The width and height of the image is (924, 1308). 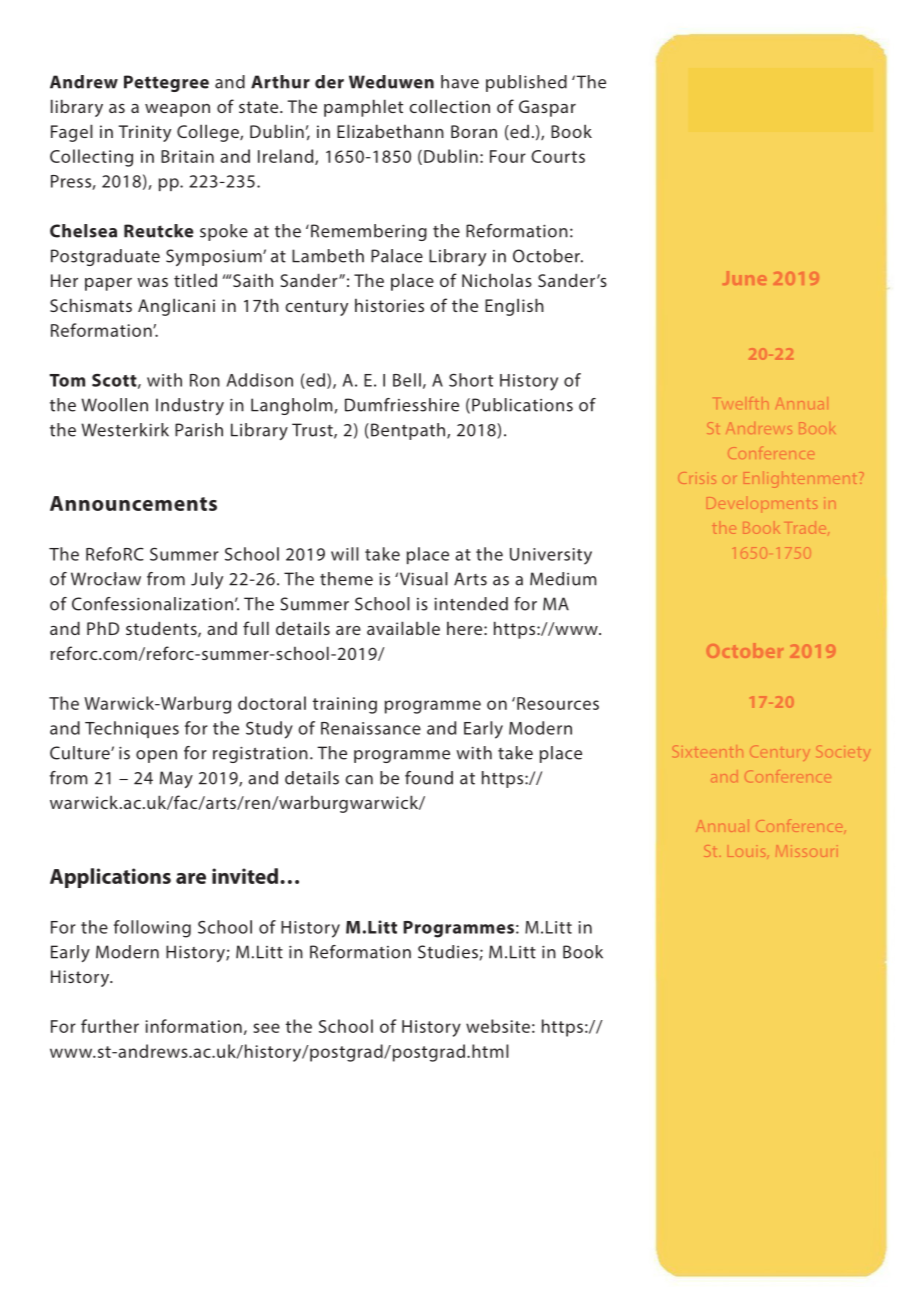 What do you see at coordinates (526, 83) in the image?
I see `published` at bounding box center [526, 83].
